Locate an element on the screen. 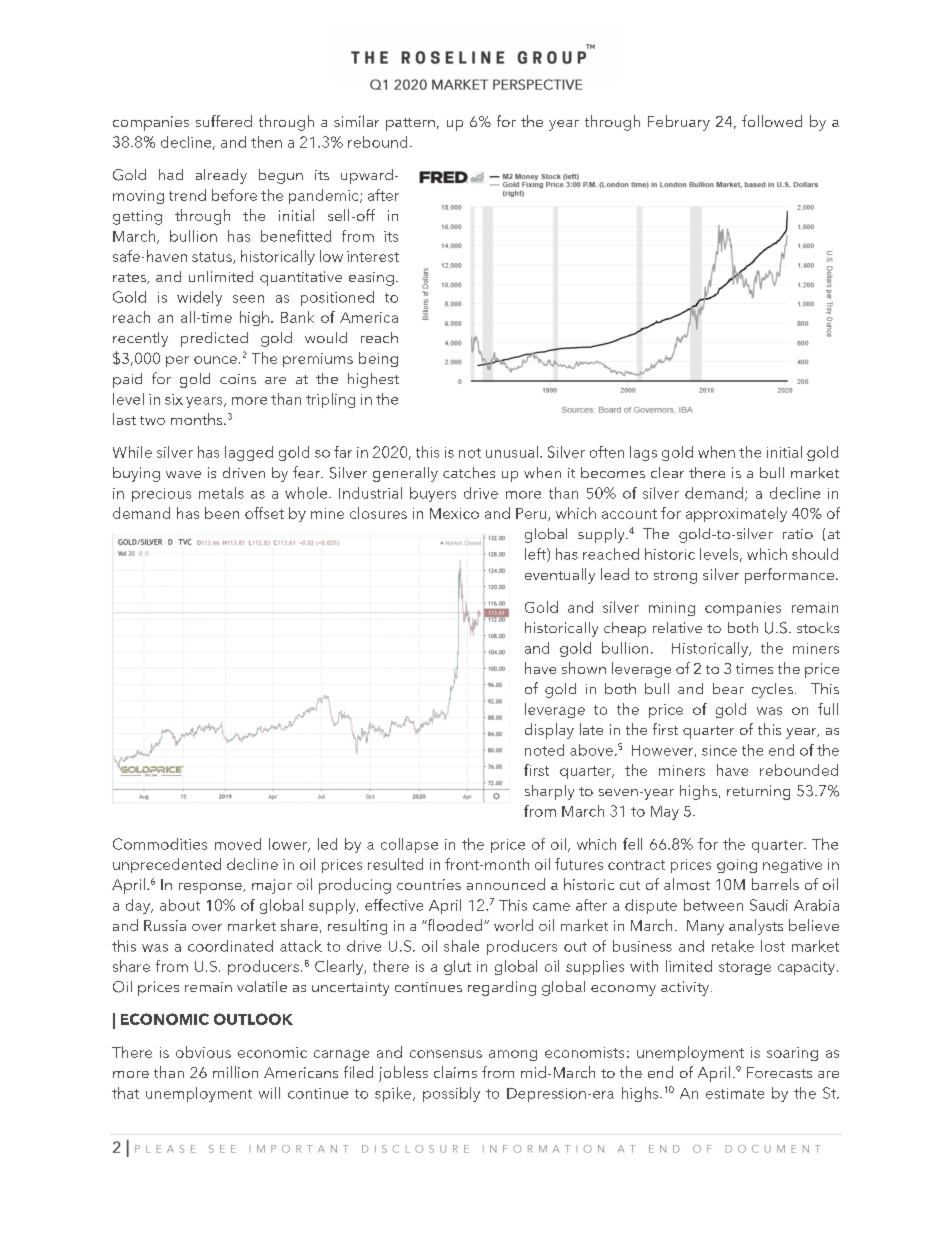 This screenshot has height=1233, width=952. obvious is located at coordinates (203, 1052).
